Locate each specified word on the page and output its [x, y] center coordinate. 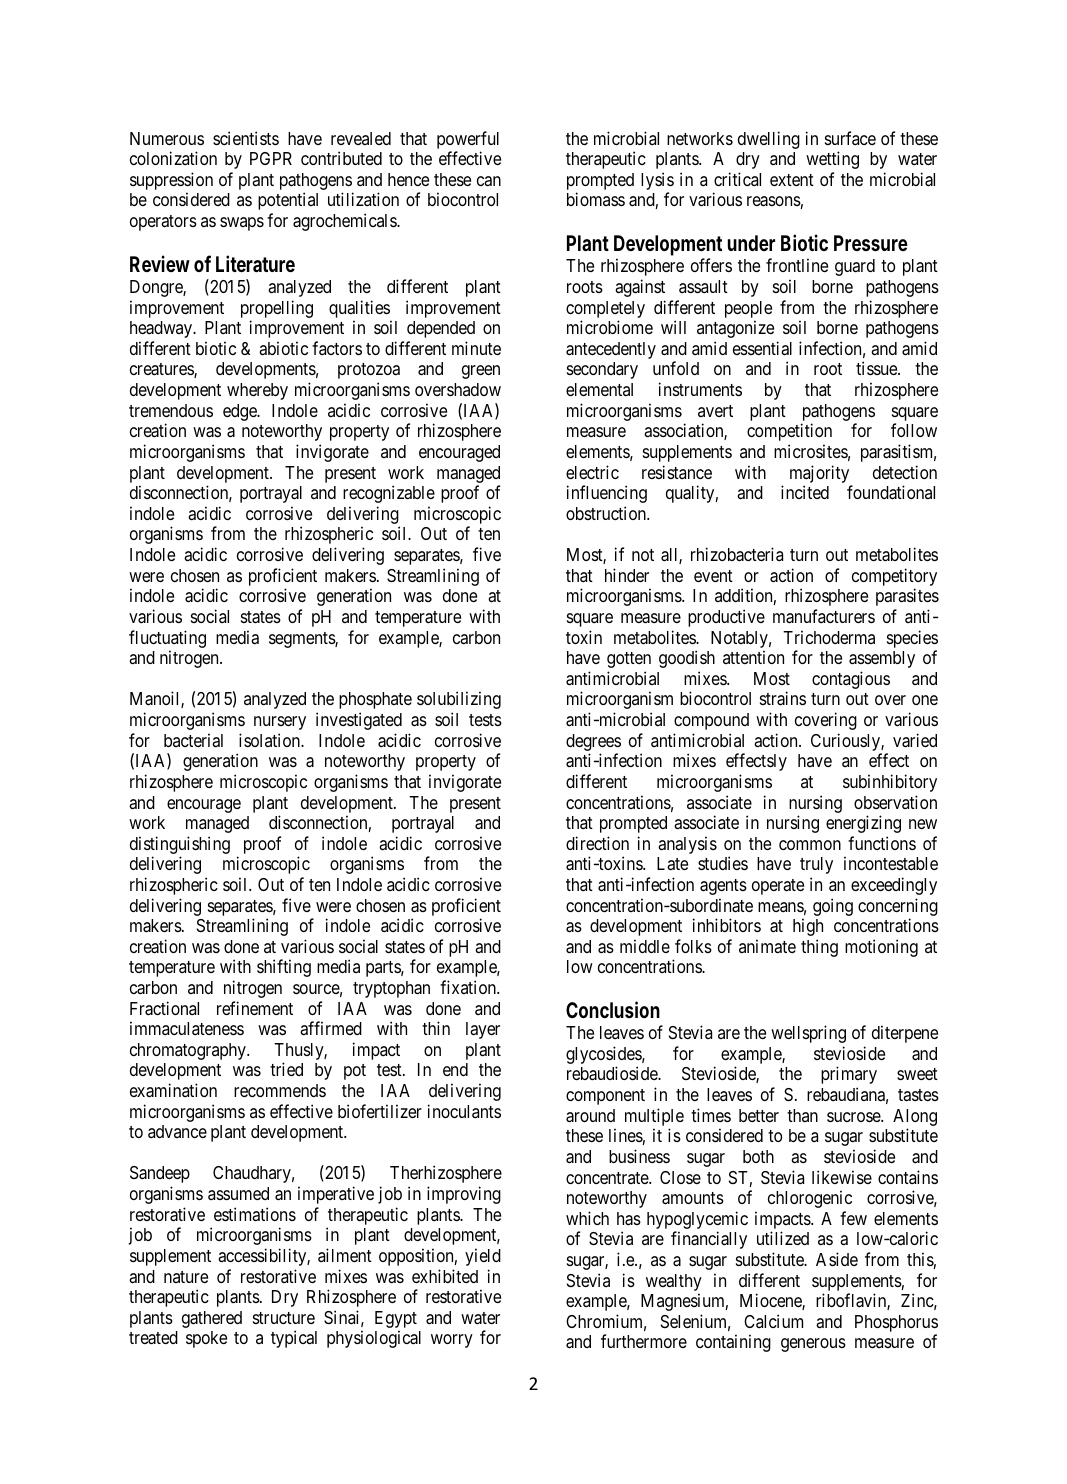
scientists [246, 138]
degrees [593, 742]
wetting [832, 160]
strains [783, 698]
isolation [271, 740]
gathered [212, 1319]
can [489, 181]
